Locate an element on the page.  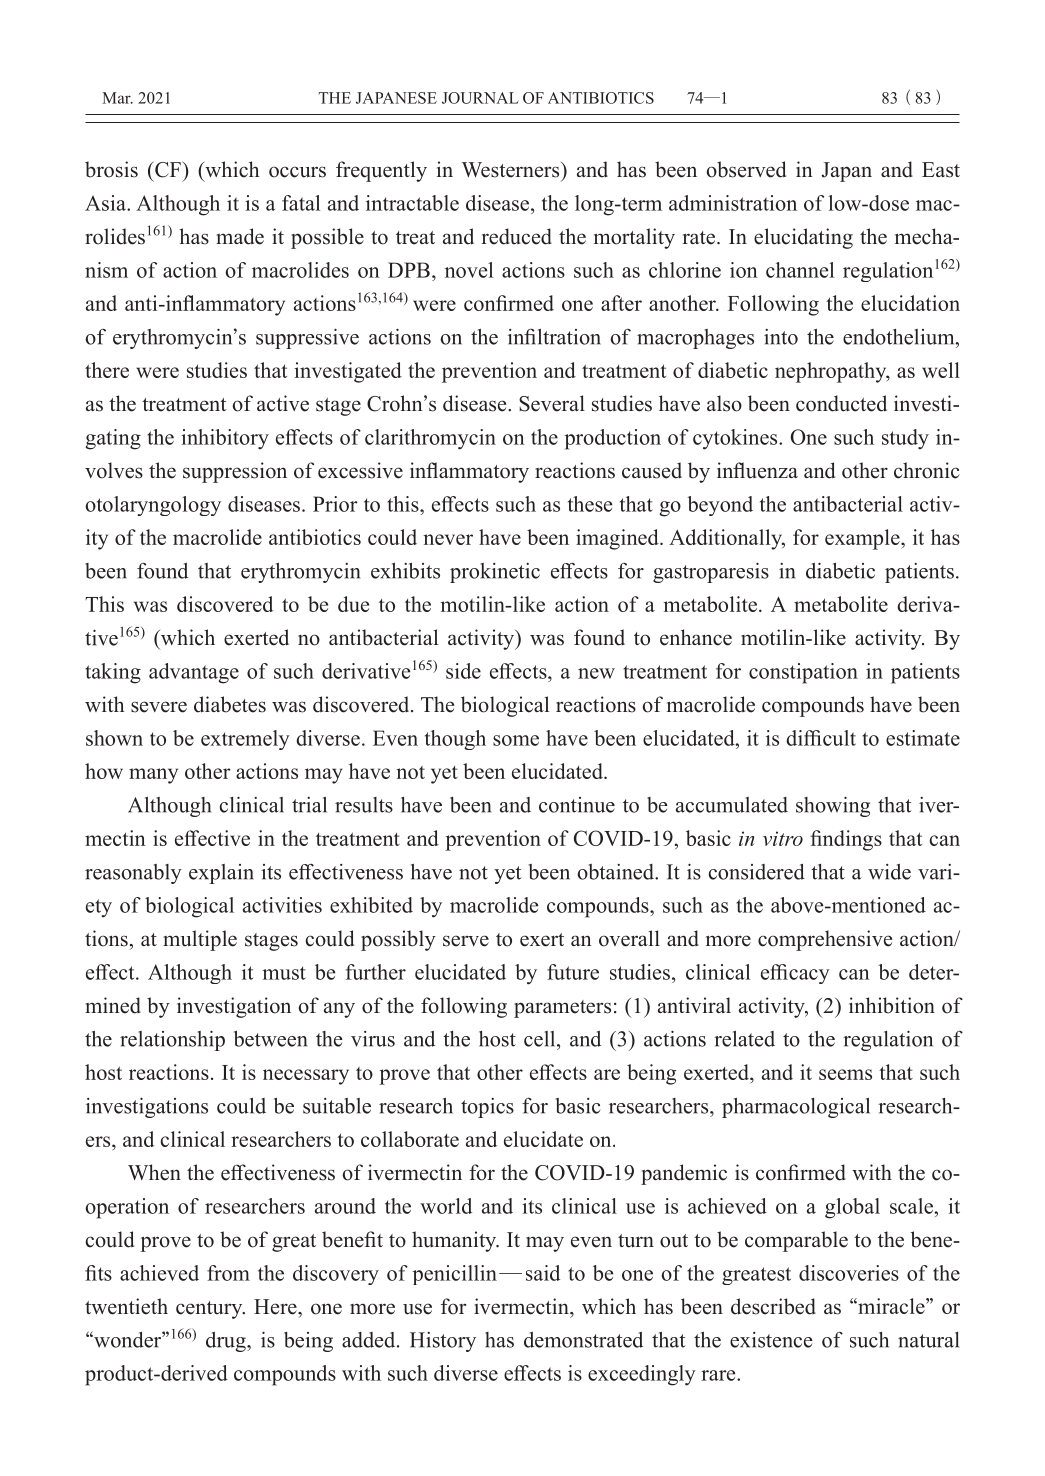
seems is located at coordinates (845, 1074).
